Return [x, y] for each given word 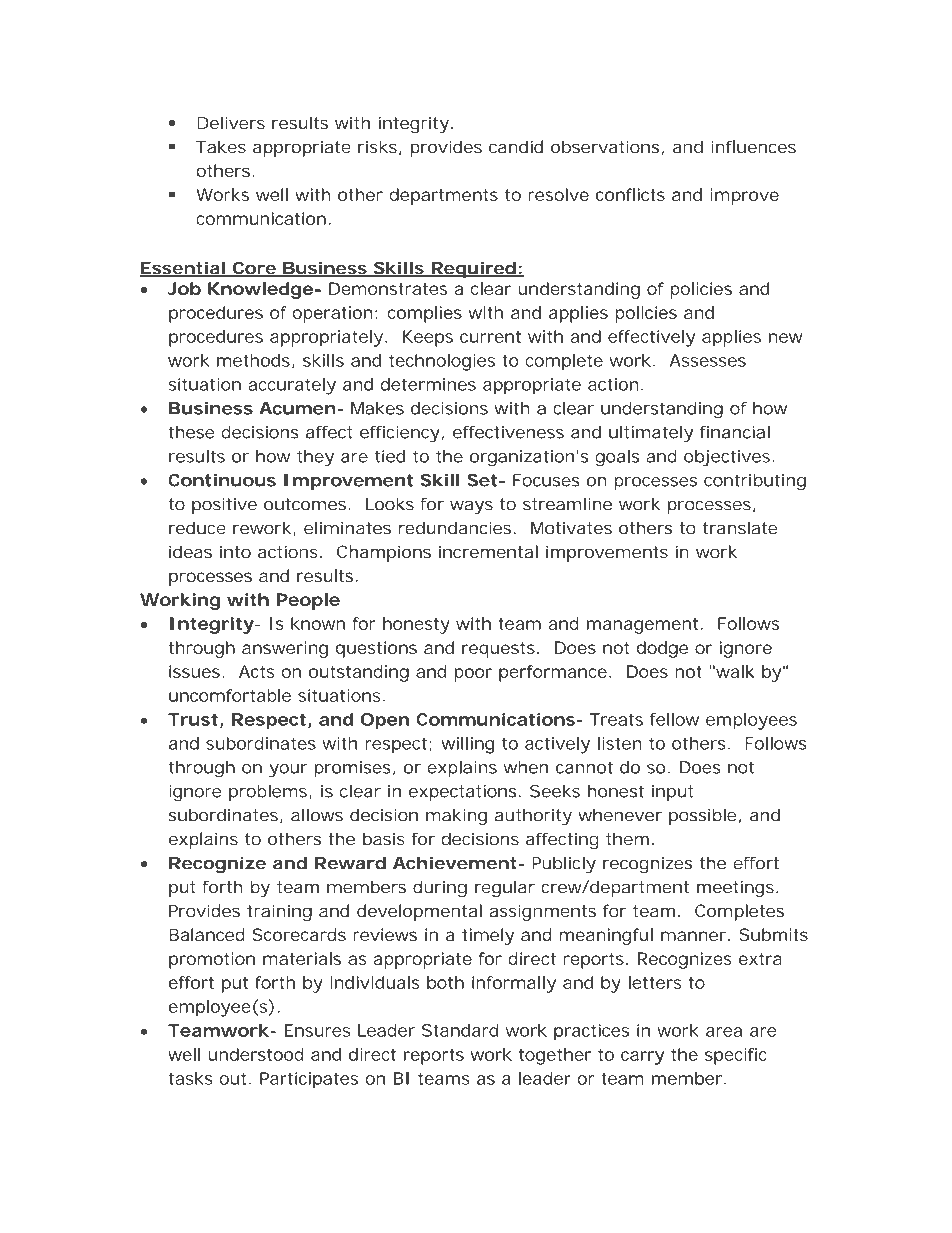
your [288, 771]
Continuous [222, 480]
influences [753, 146]
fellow [674, 719]
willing [467, 745]
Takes [221, 146]
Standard [460, 1030]
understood [256, 1054]
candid [516, 146]
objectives [728, 458]
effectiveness [508, 432]
